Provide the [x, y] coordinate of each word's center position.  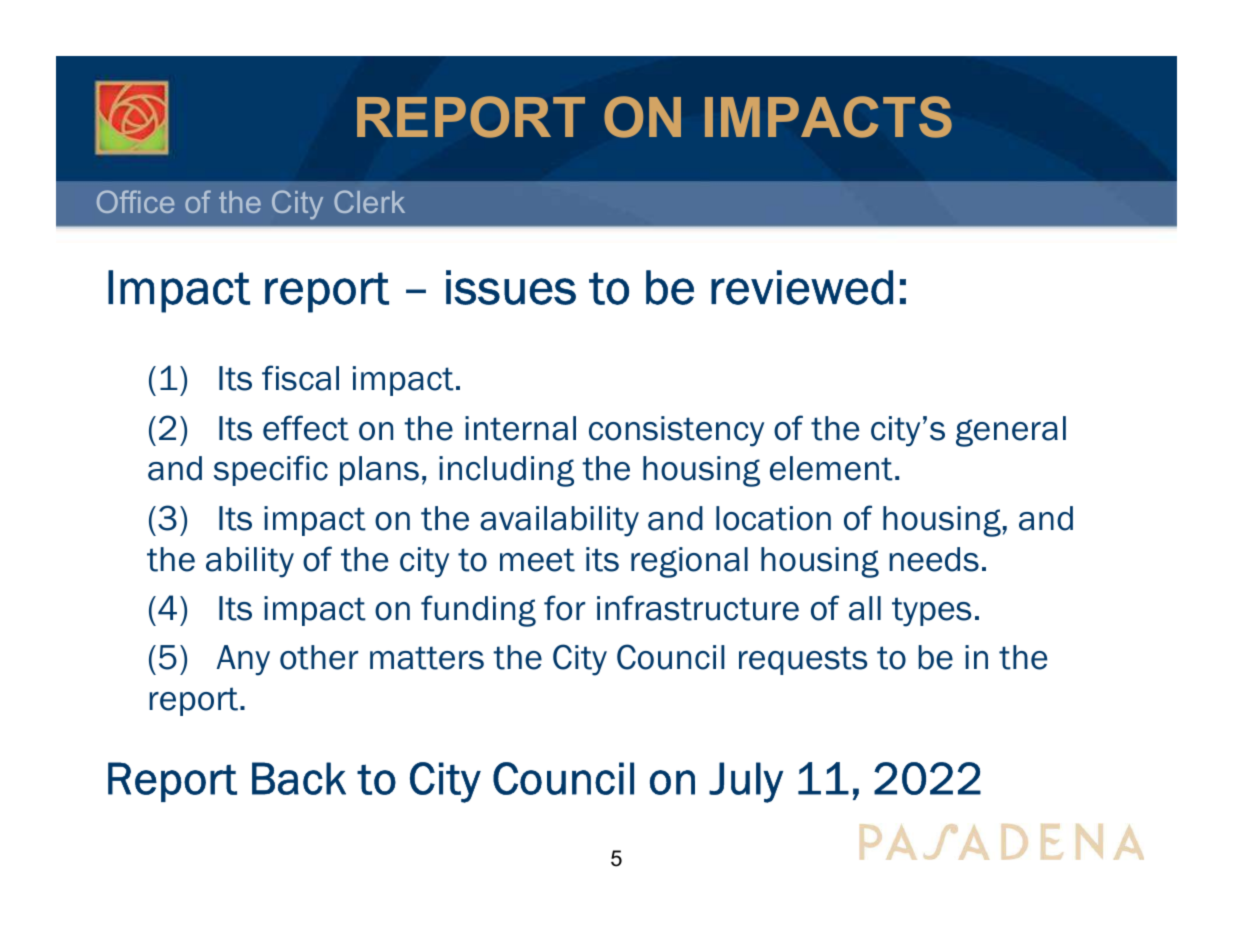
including [506, 471]
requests [803, 660]
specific [271, 470]
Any [243, 660]
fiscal [300, 378]
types [931, 612]
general [1011, 431]
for [564, 608]
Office [135, 201]
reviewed [802, 287]
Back [299, 778]
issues [511, 287]
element [831, 468]
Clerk [369, 201]
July [746, 782]
